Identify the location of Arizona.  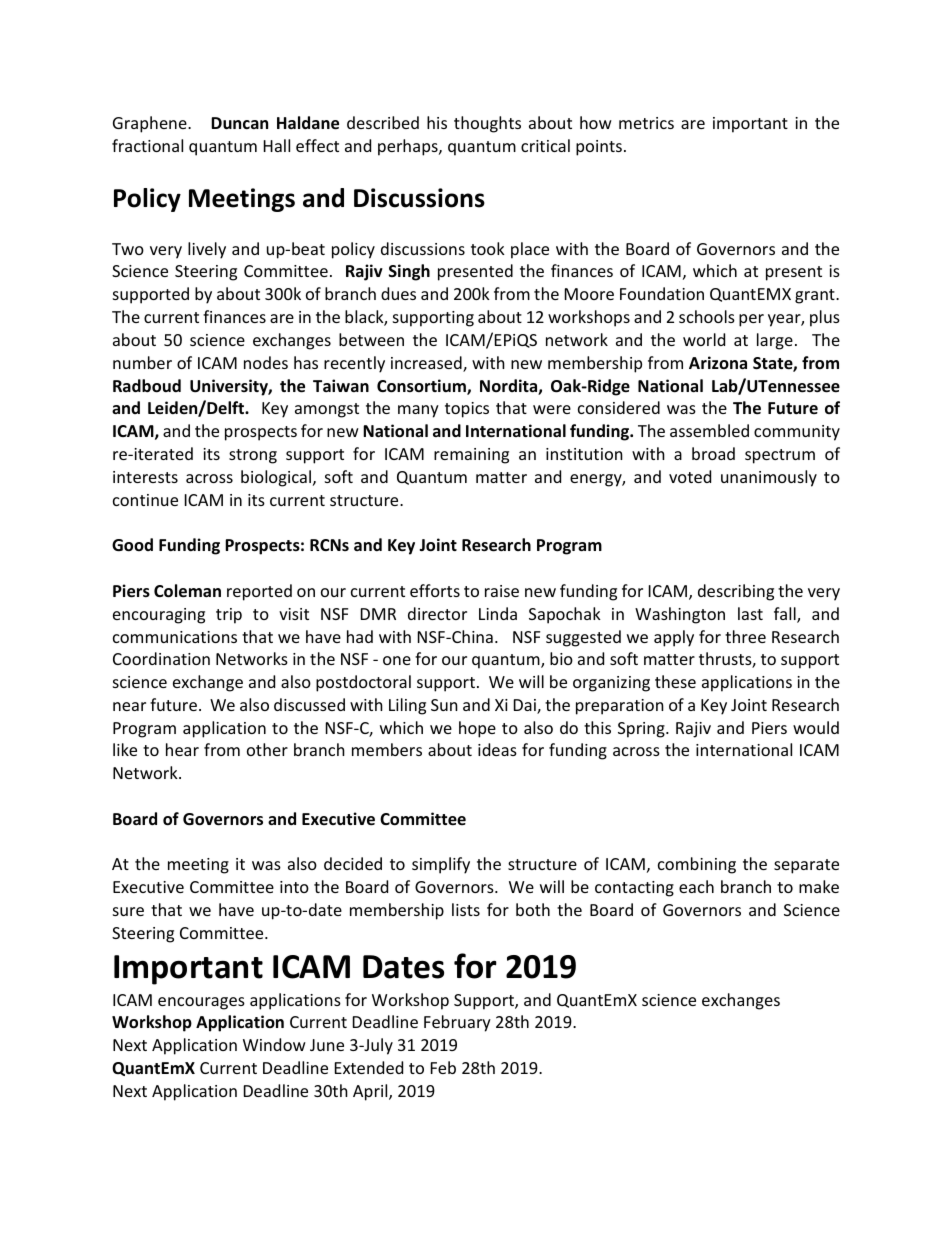
(718, 362).
